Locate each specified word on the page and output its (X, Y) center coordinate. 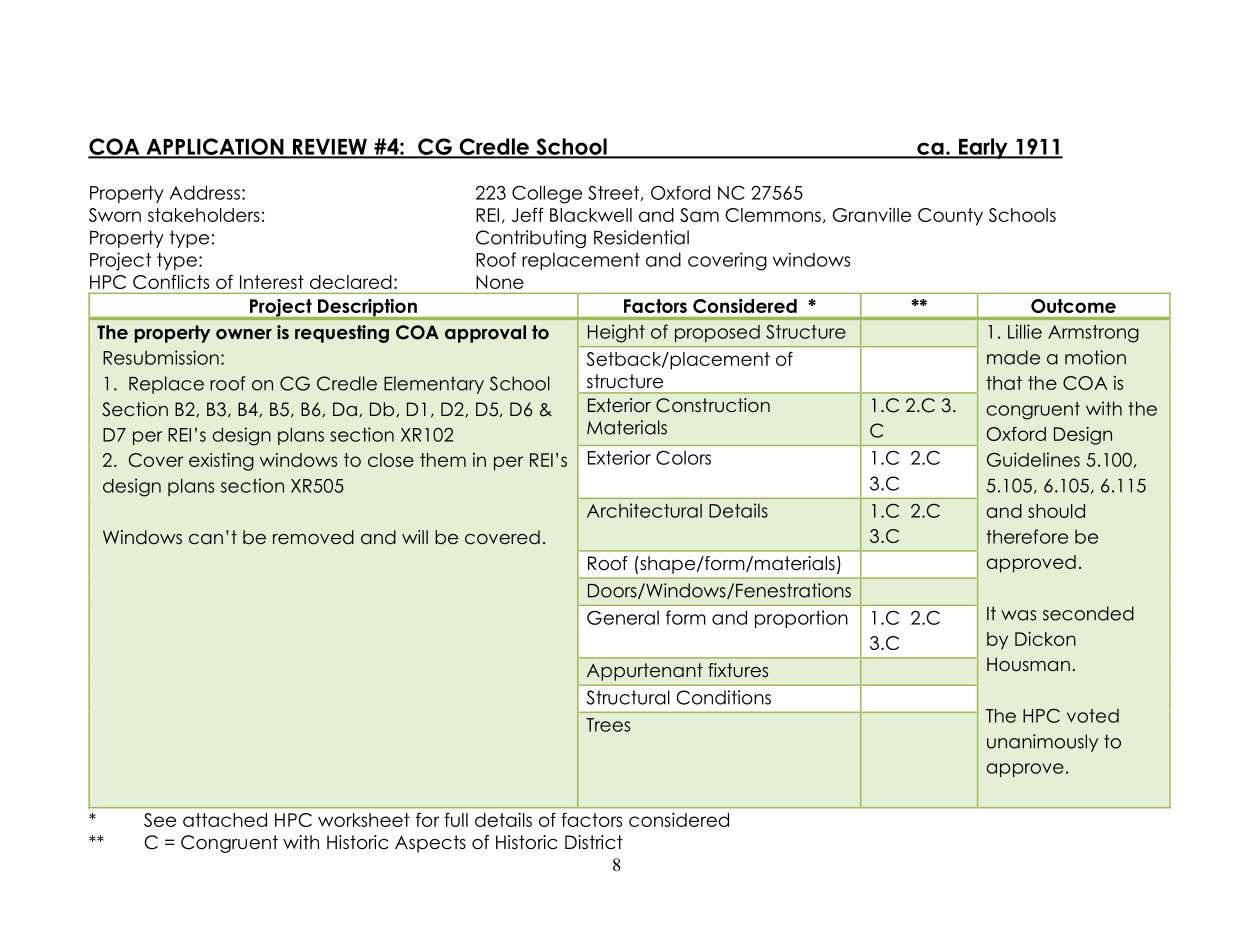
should (1056, 511)
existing (221, 462)
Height (616, 333)
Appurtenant (645, 672)
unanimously (1042, 743)
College (547, 194)
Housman (1028, 664)
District (594, 842)
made (1013, 357)
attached (225, 820)
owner (244, 334)
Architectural (644, 510)
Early (983, 148)
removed (313, 537)
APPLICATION (215, 147)
